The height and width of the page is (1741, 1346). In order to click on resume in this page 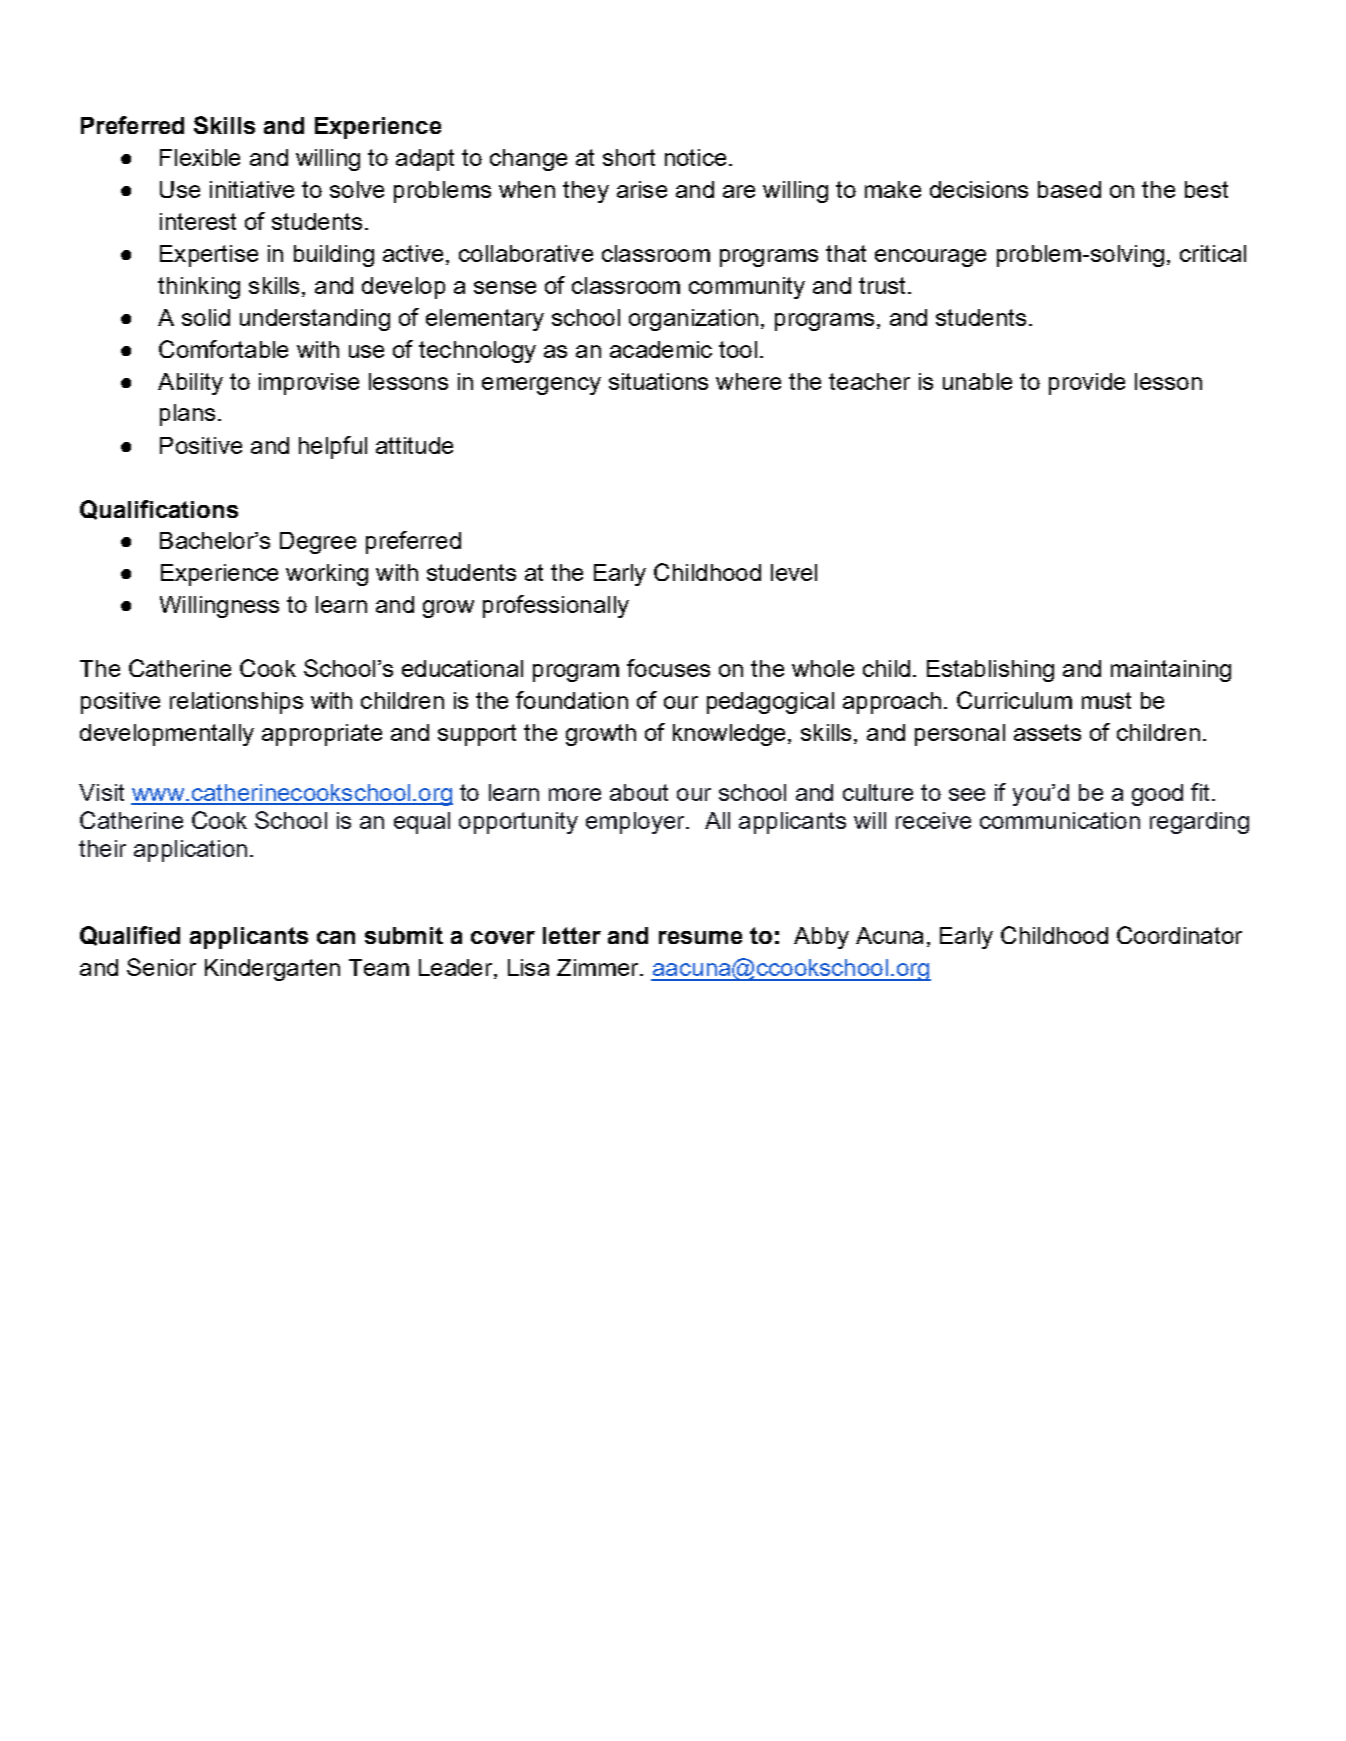, I will do `click(700, 937)`.
